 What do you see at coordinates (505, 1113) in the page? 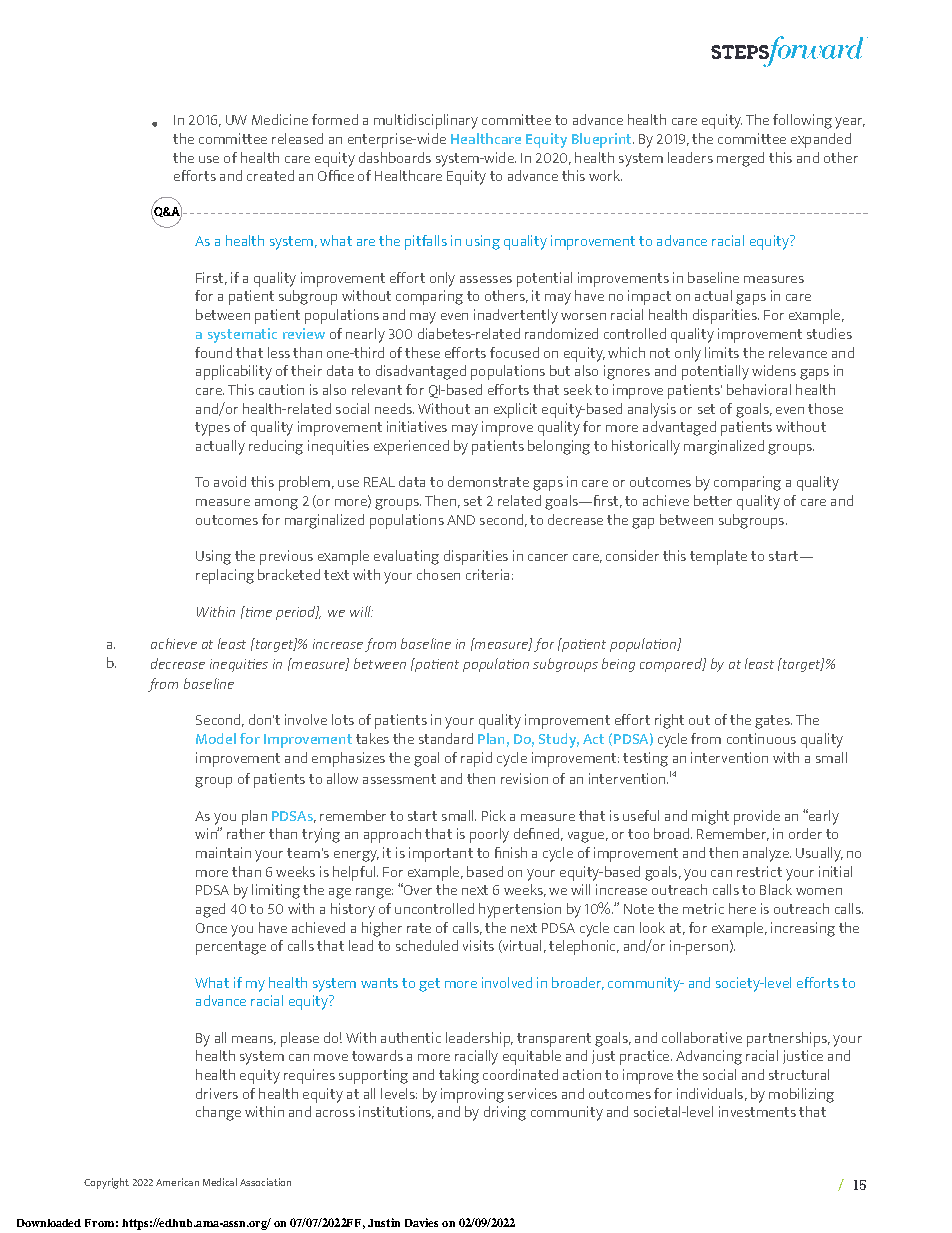
I see `driving` at bounding box center [505, 1113].
